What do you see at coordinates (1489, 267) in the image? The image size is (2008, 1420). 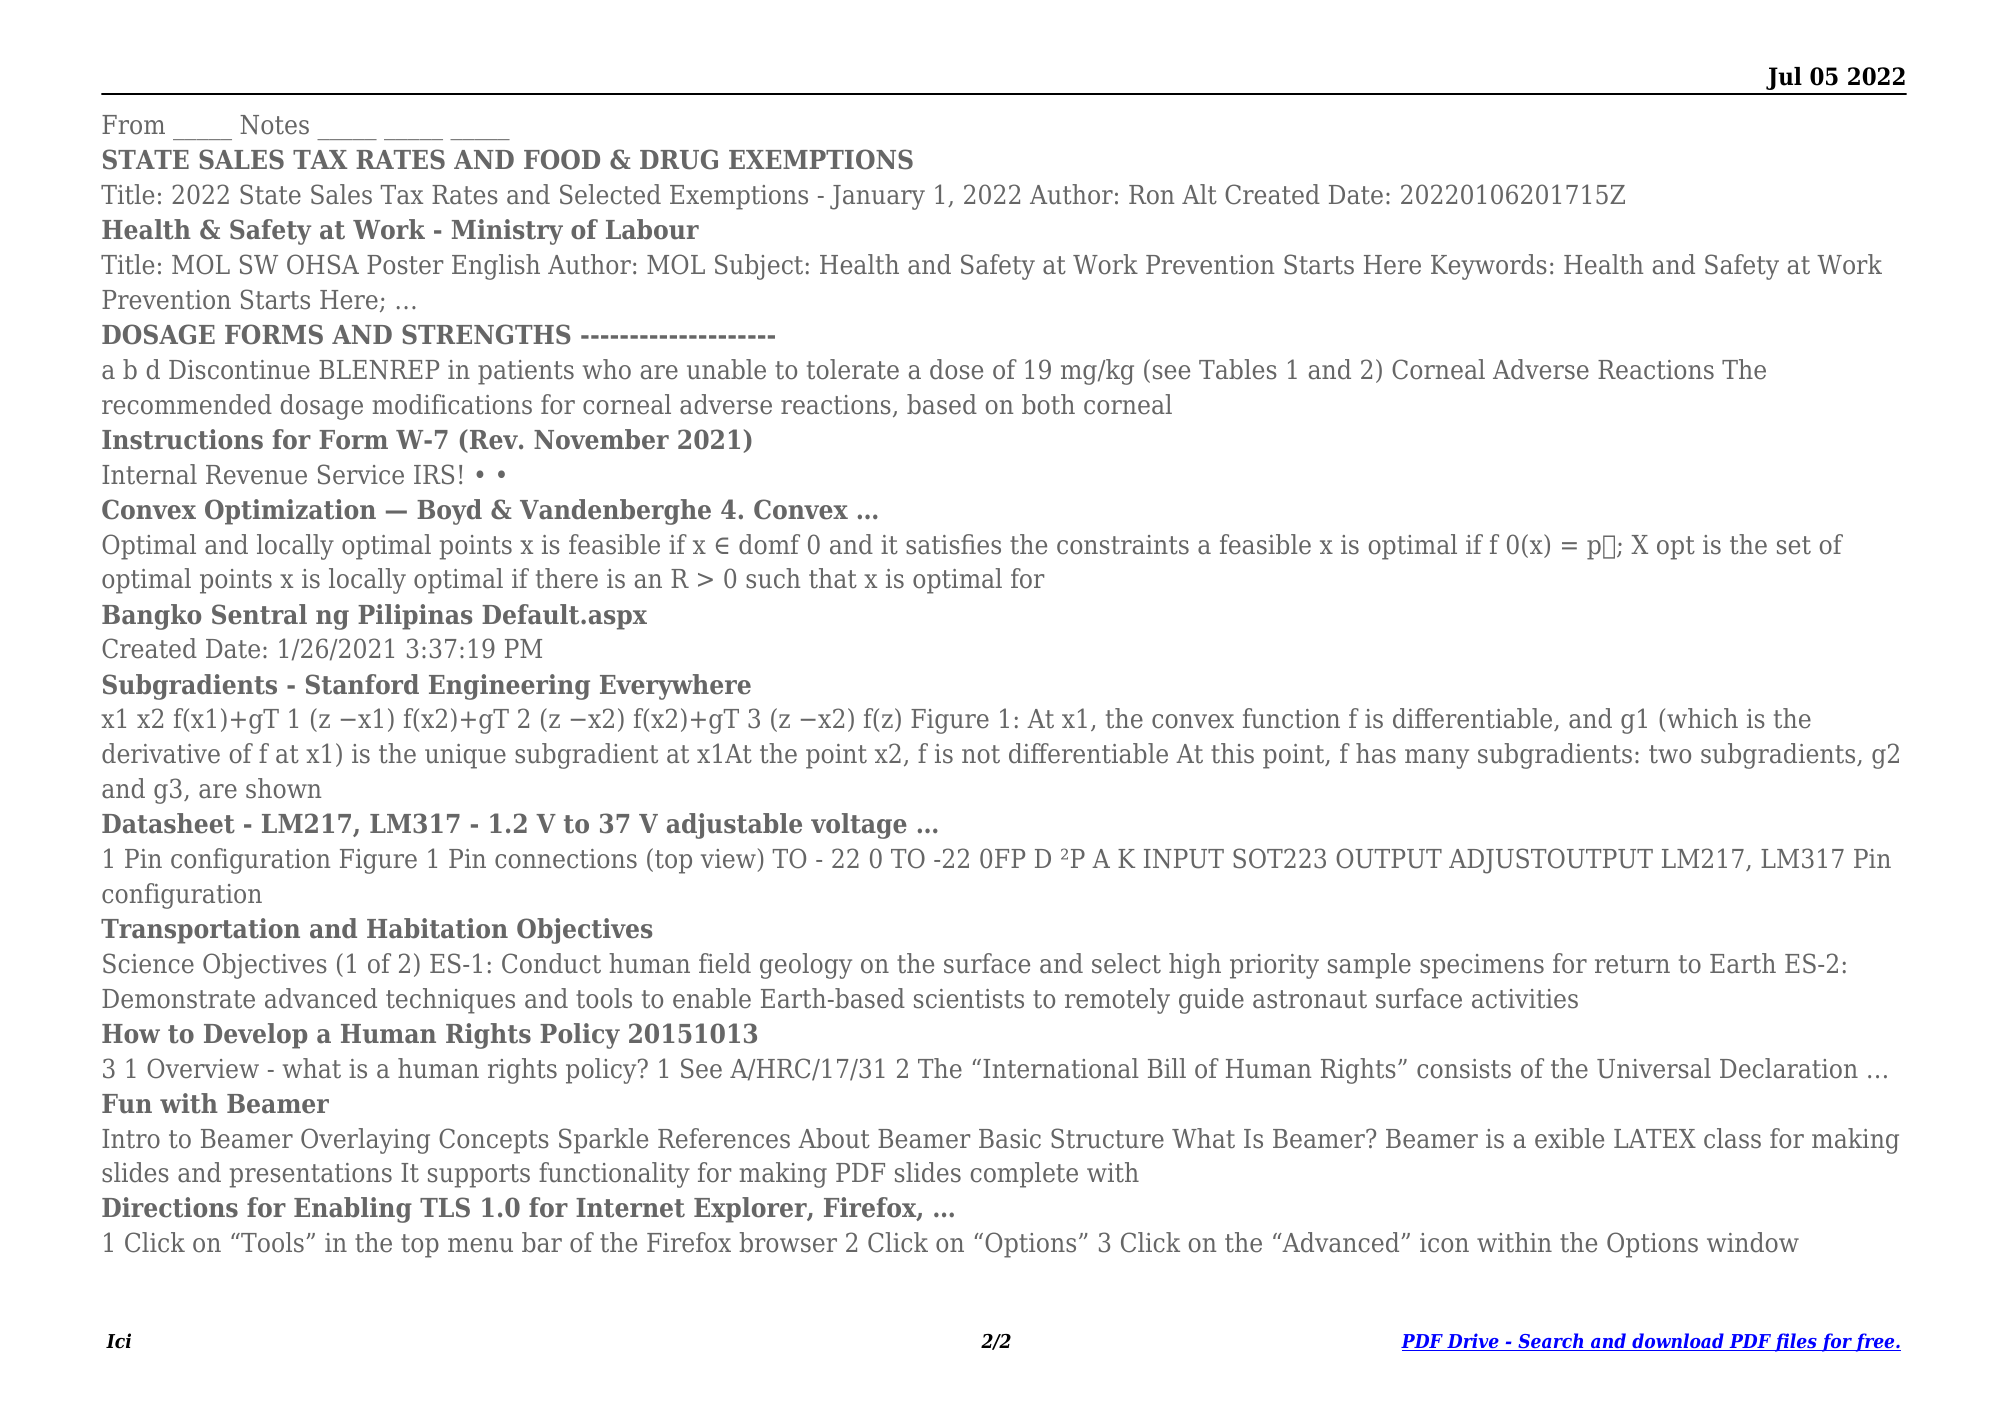 I see `Keywords` at bounding box center [1489, 267].
